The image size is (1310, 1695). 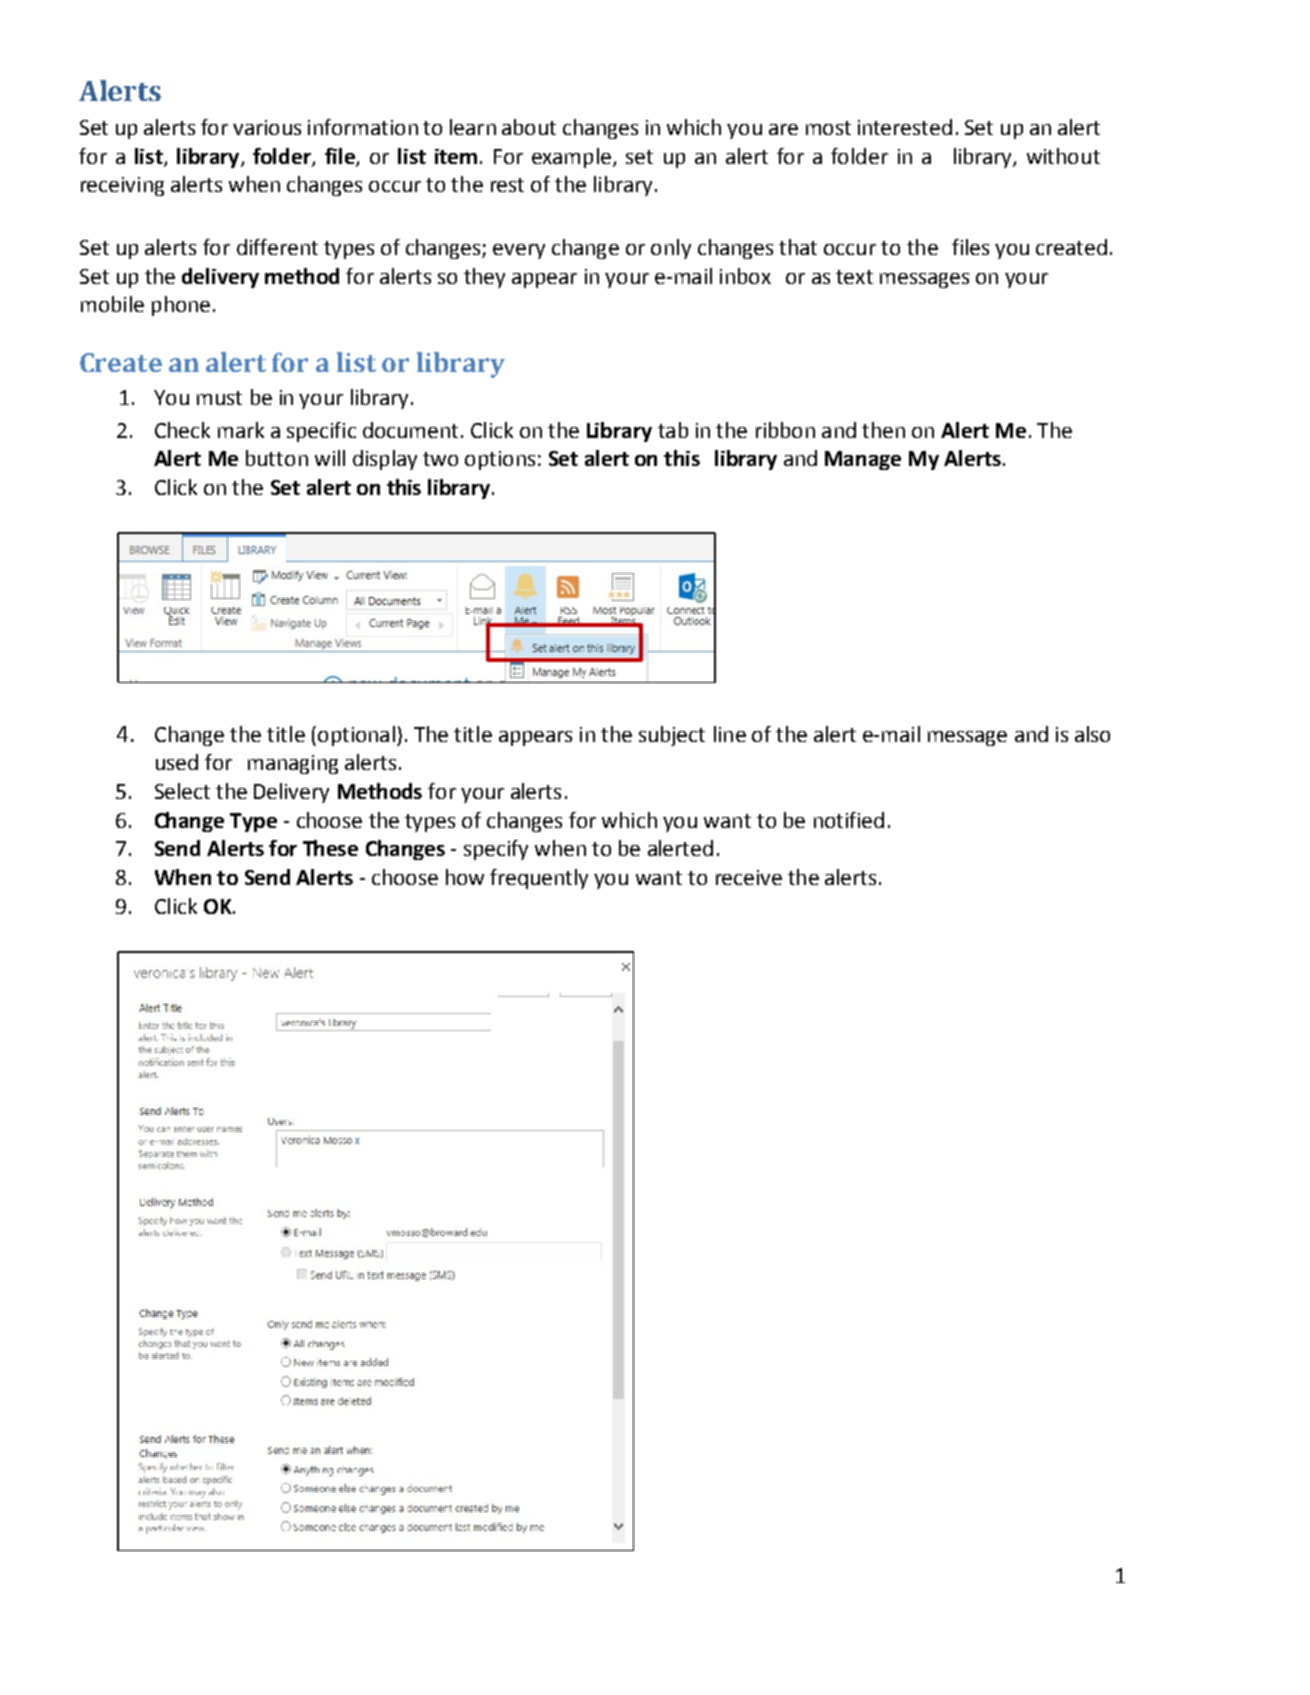 I want to click on receiving, so click(x=122, y=186).
